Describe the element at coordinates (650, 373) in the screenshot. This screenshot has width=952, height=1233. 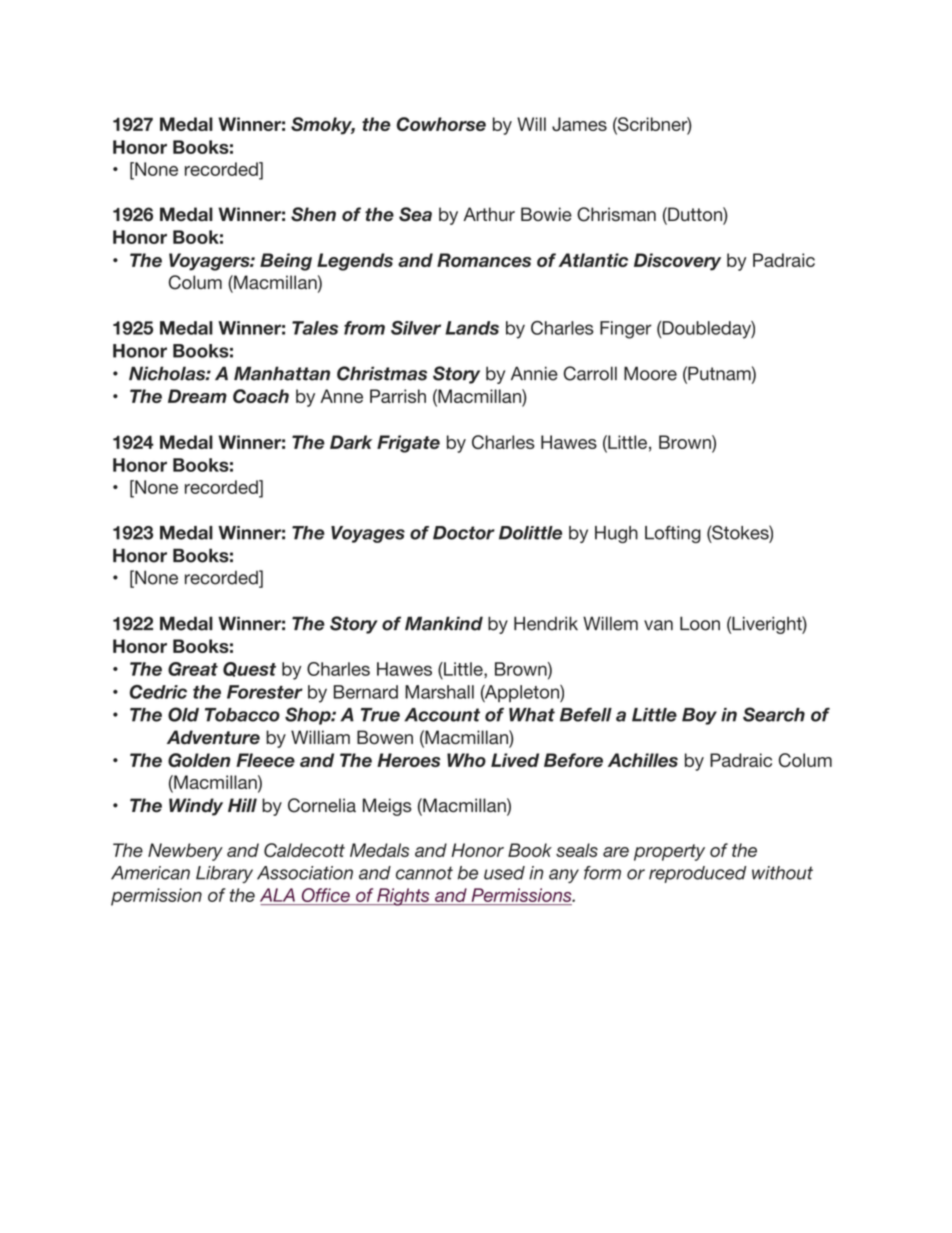
I see `Moore` at that location.
